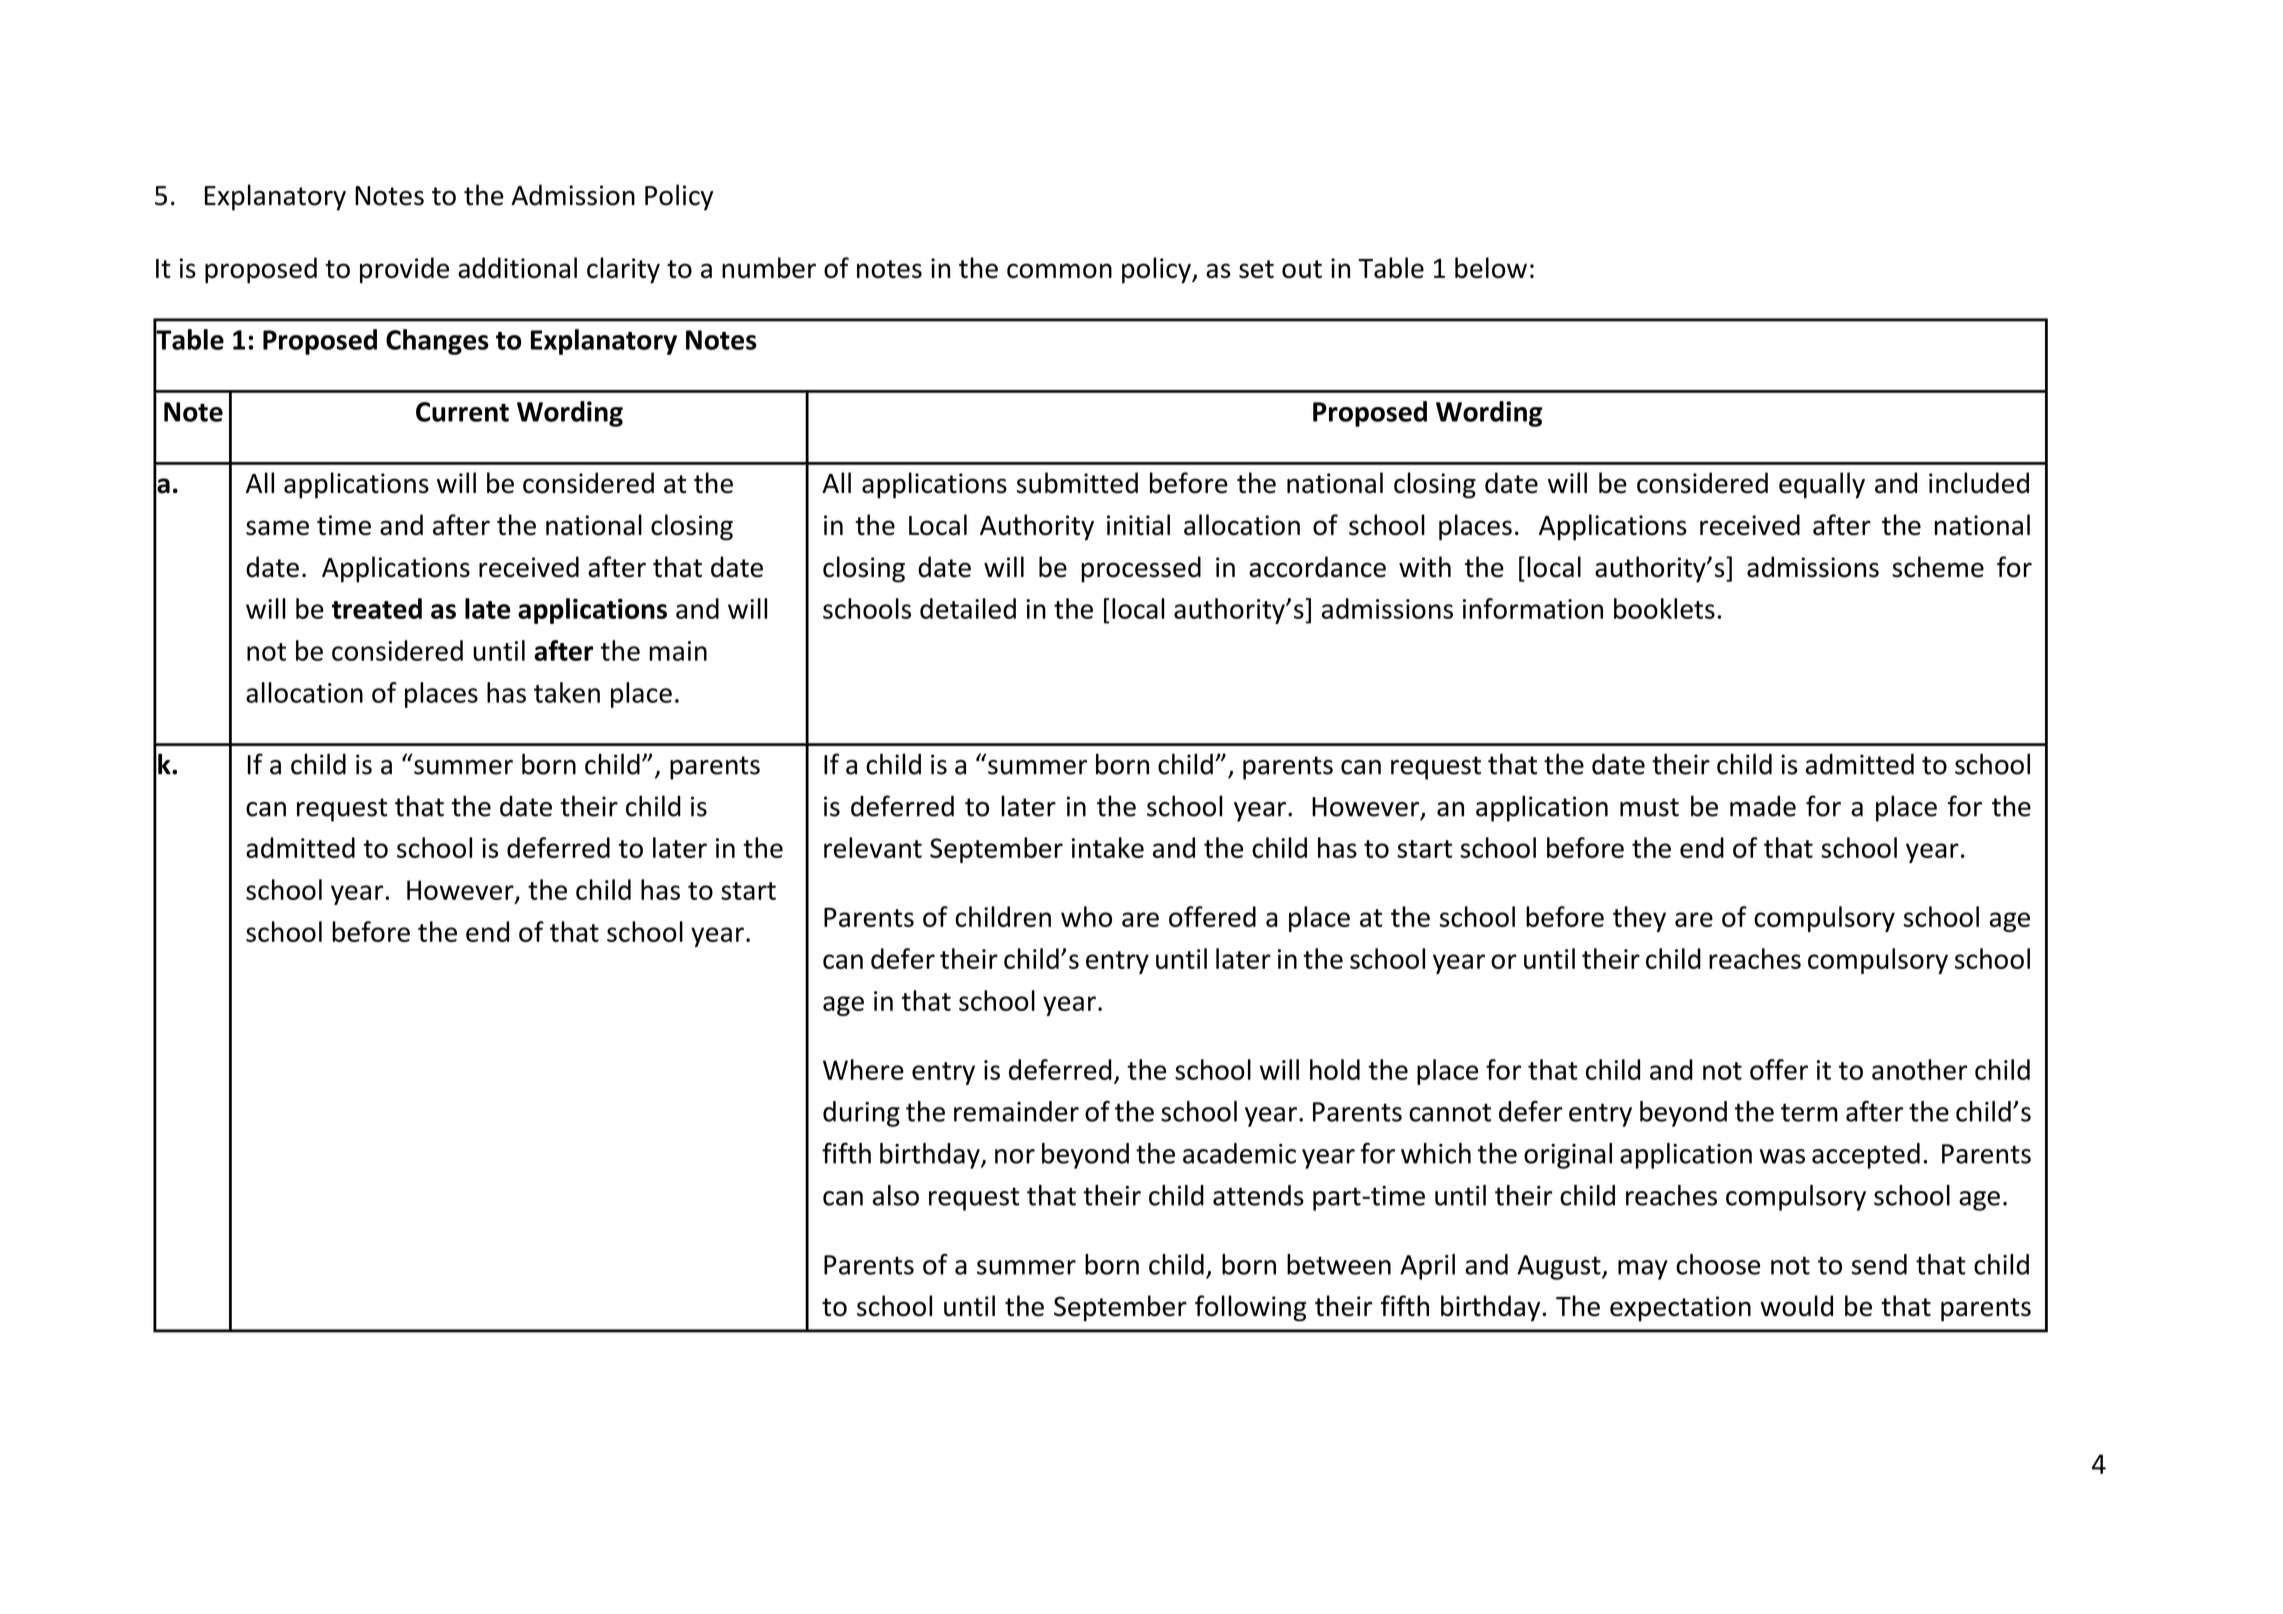  What do you see at coordinates (1718, 1264) in the document?
I see `choose` at bounding box center [1718, 1264].
